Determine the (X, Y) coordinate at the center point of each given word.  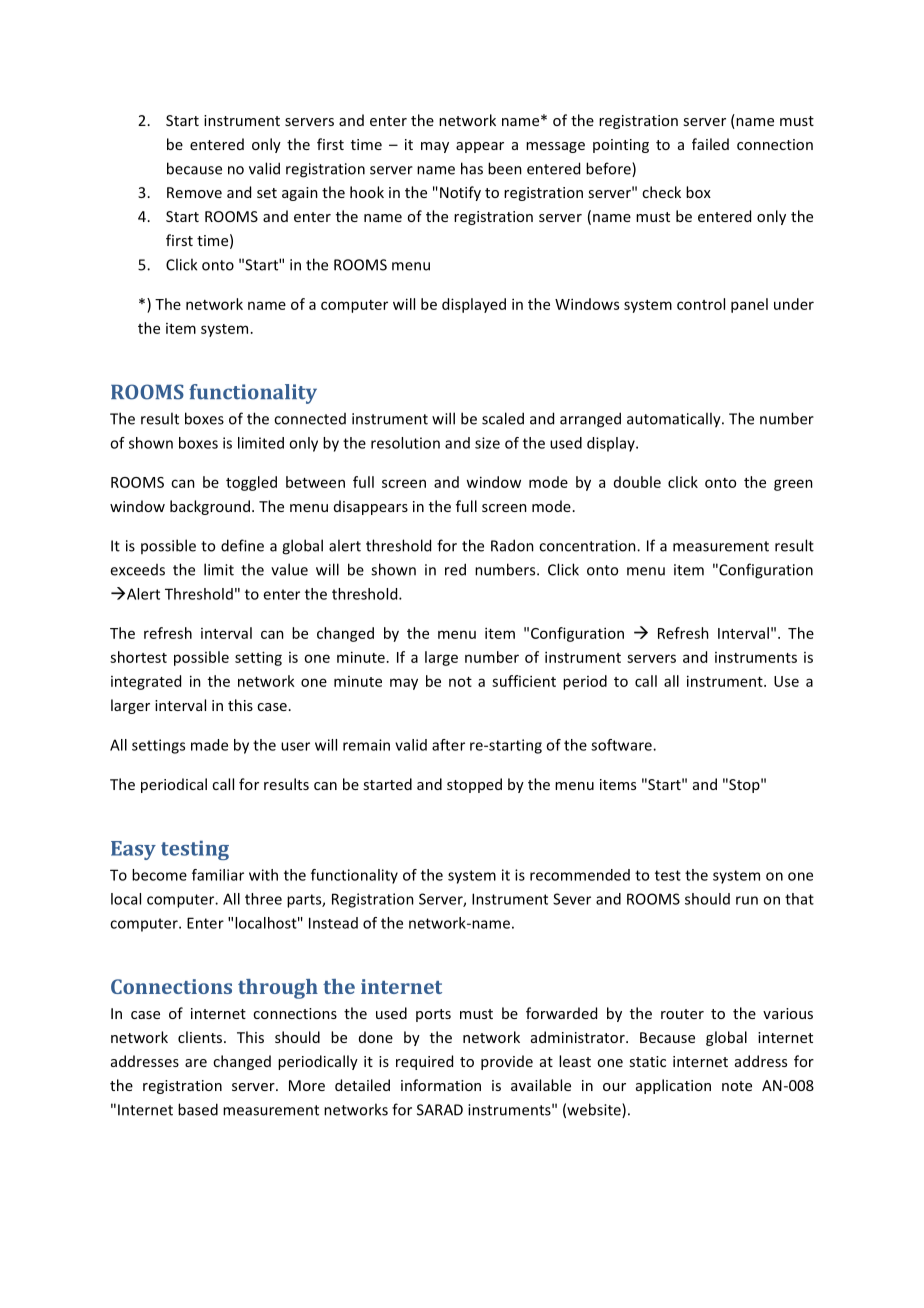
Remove (194, 192)
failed (710, 144)
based (198, 1109)
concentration (588, 546)
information (441, 1085)
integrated (146, 682)
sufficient (524, 681)
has (472, 168)
